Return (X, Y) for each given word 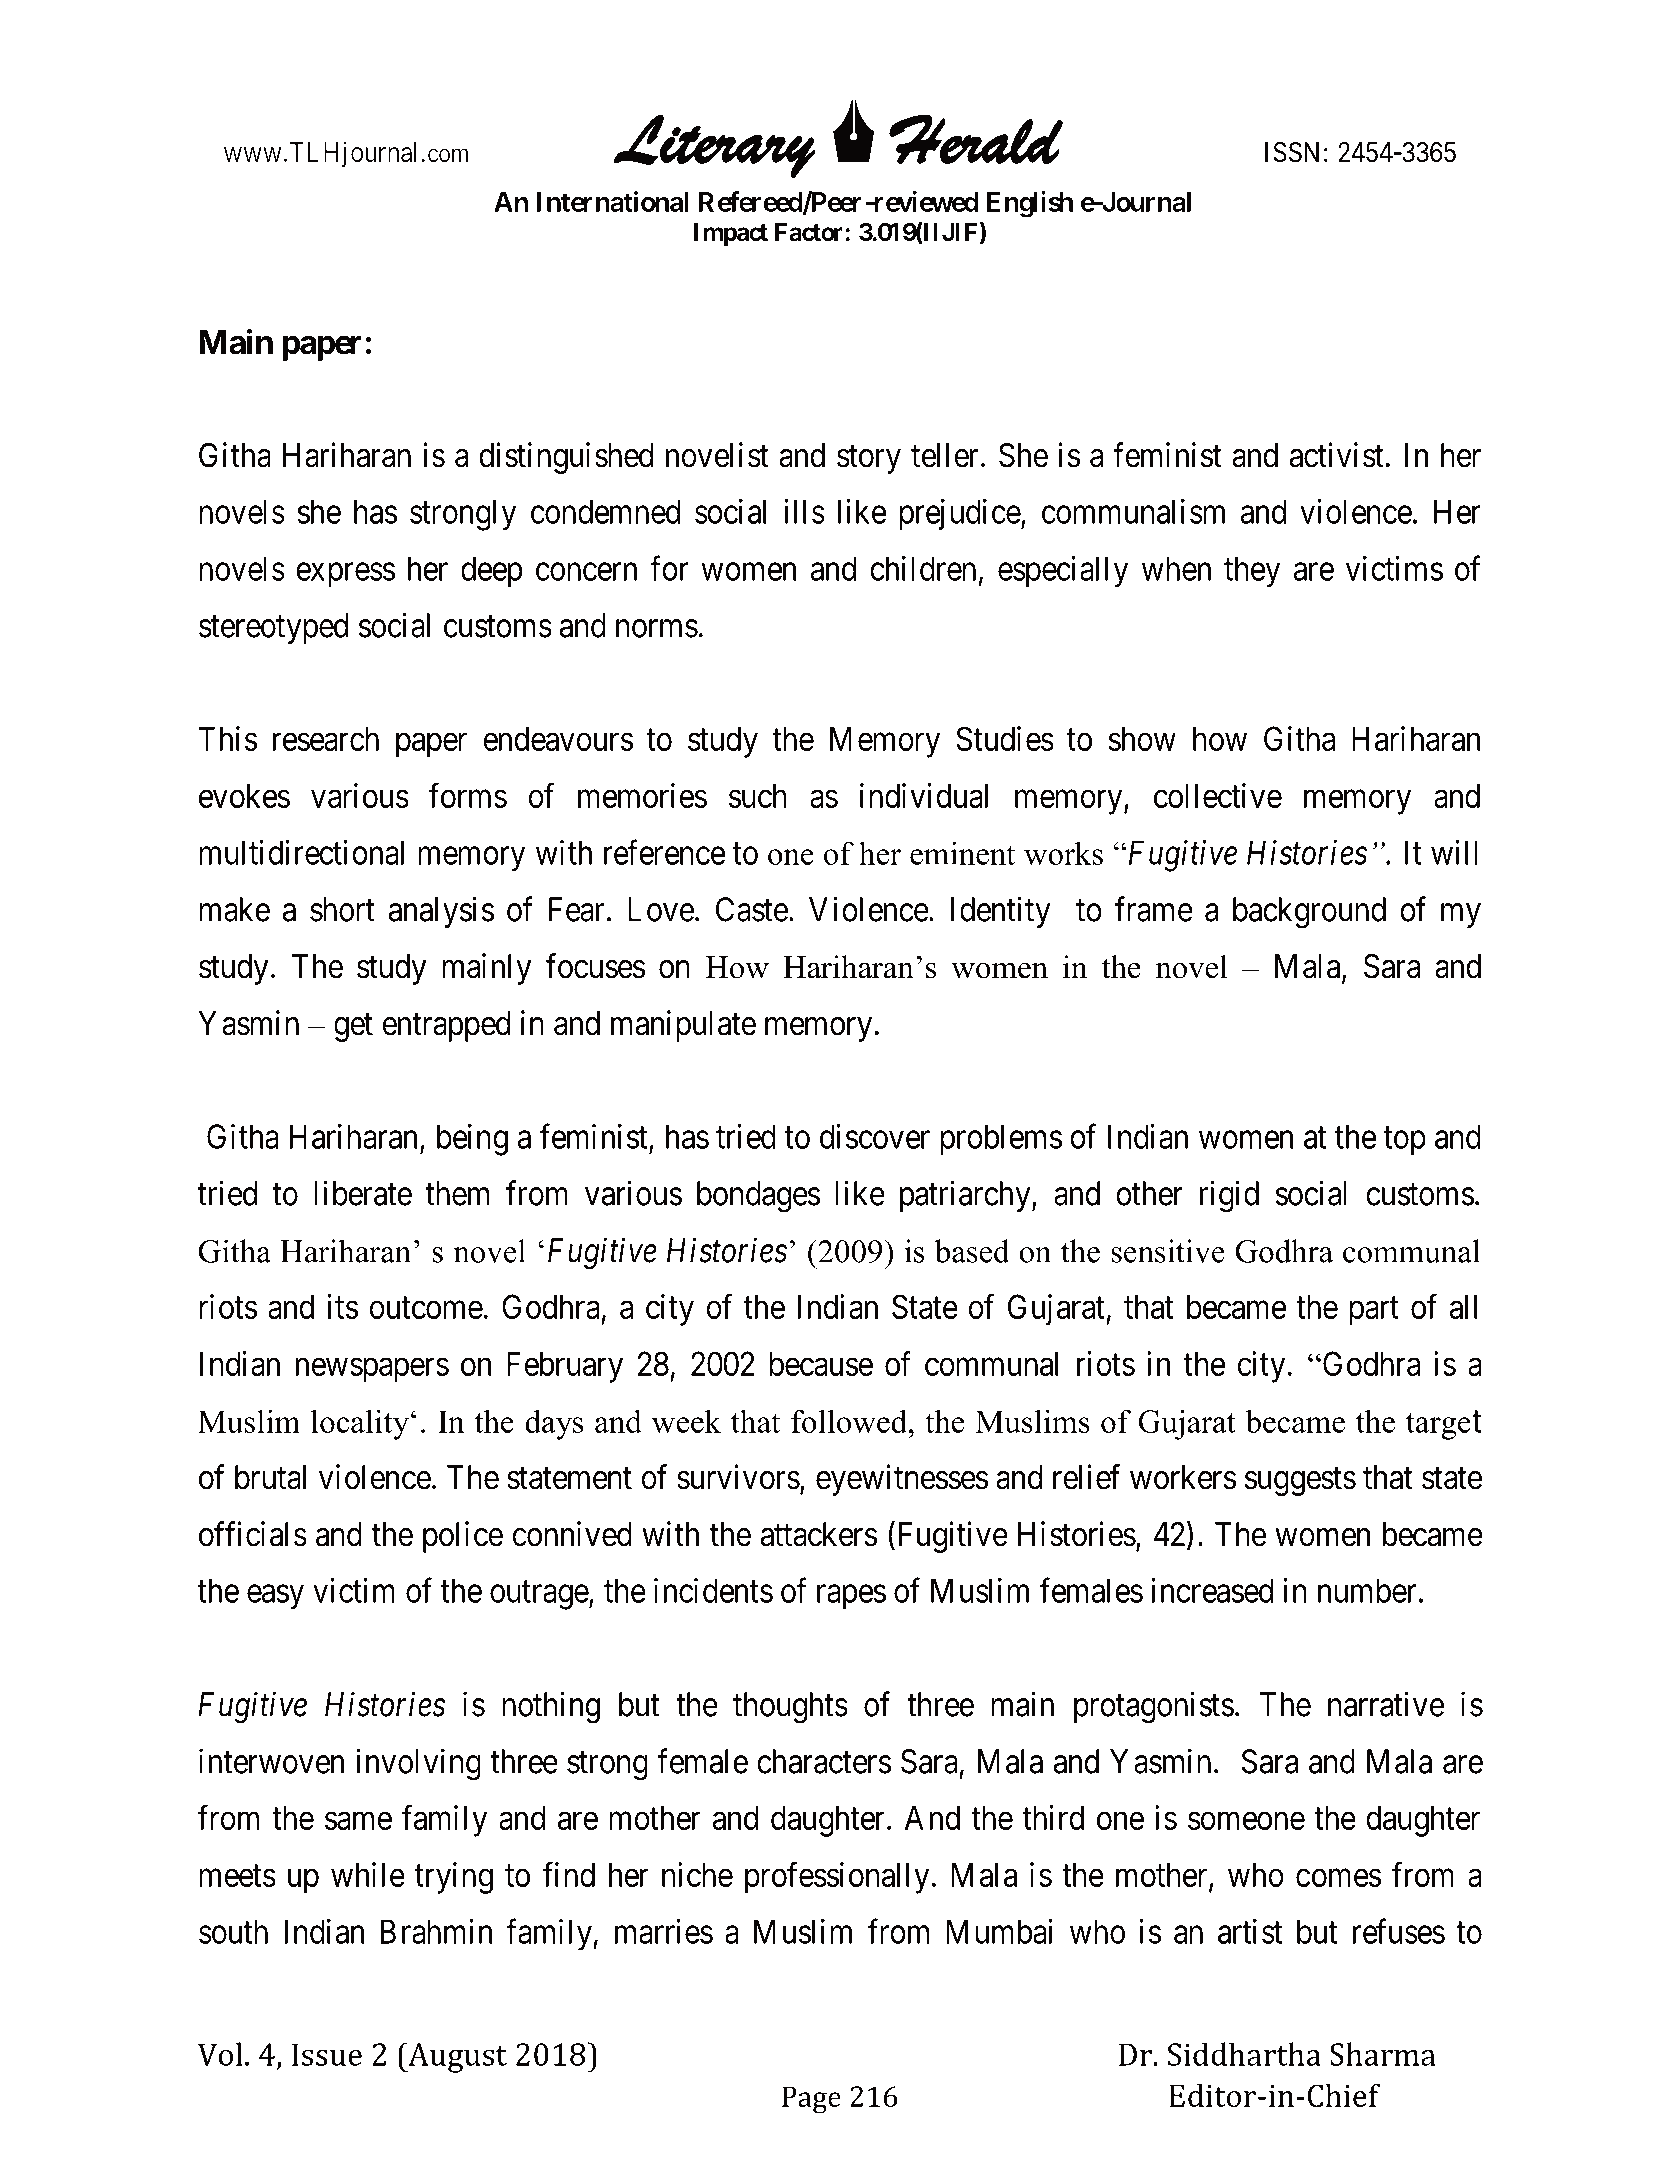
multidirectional (301, 852)
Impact (731, 234)
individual (924, 795)
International (613, 201)
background (1309, 913)
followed (849, 1421)
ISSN (1292, 152)
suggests (1300, 1481)
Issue (327, 2054)
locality (360, 1424)
